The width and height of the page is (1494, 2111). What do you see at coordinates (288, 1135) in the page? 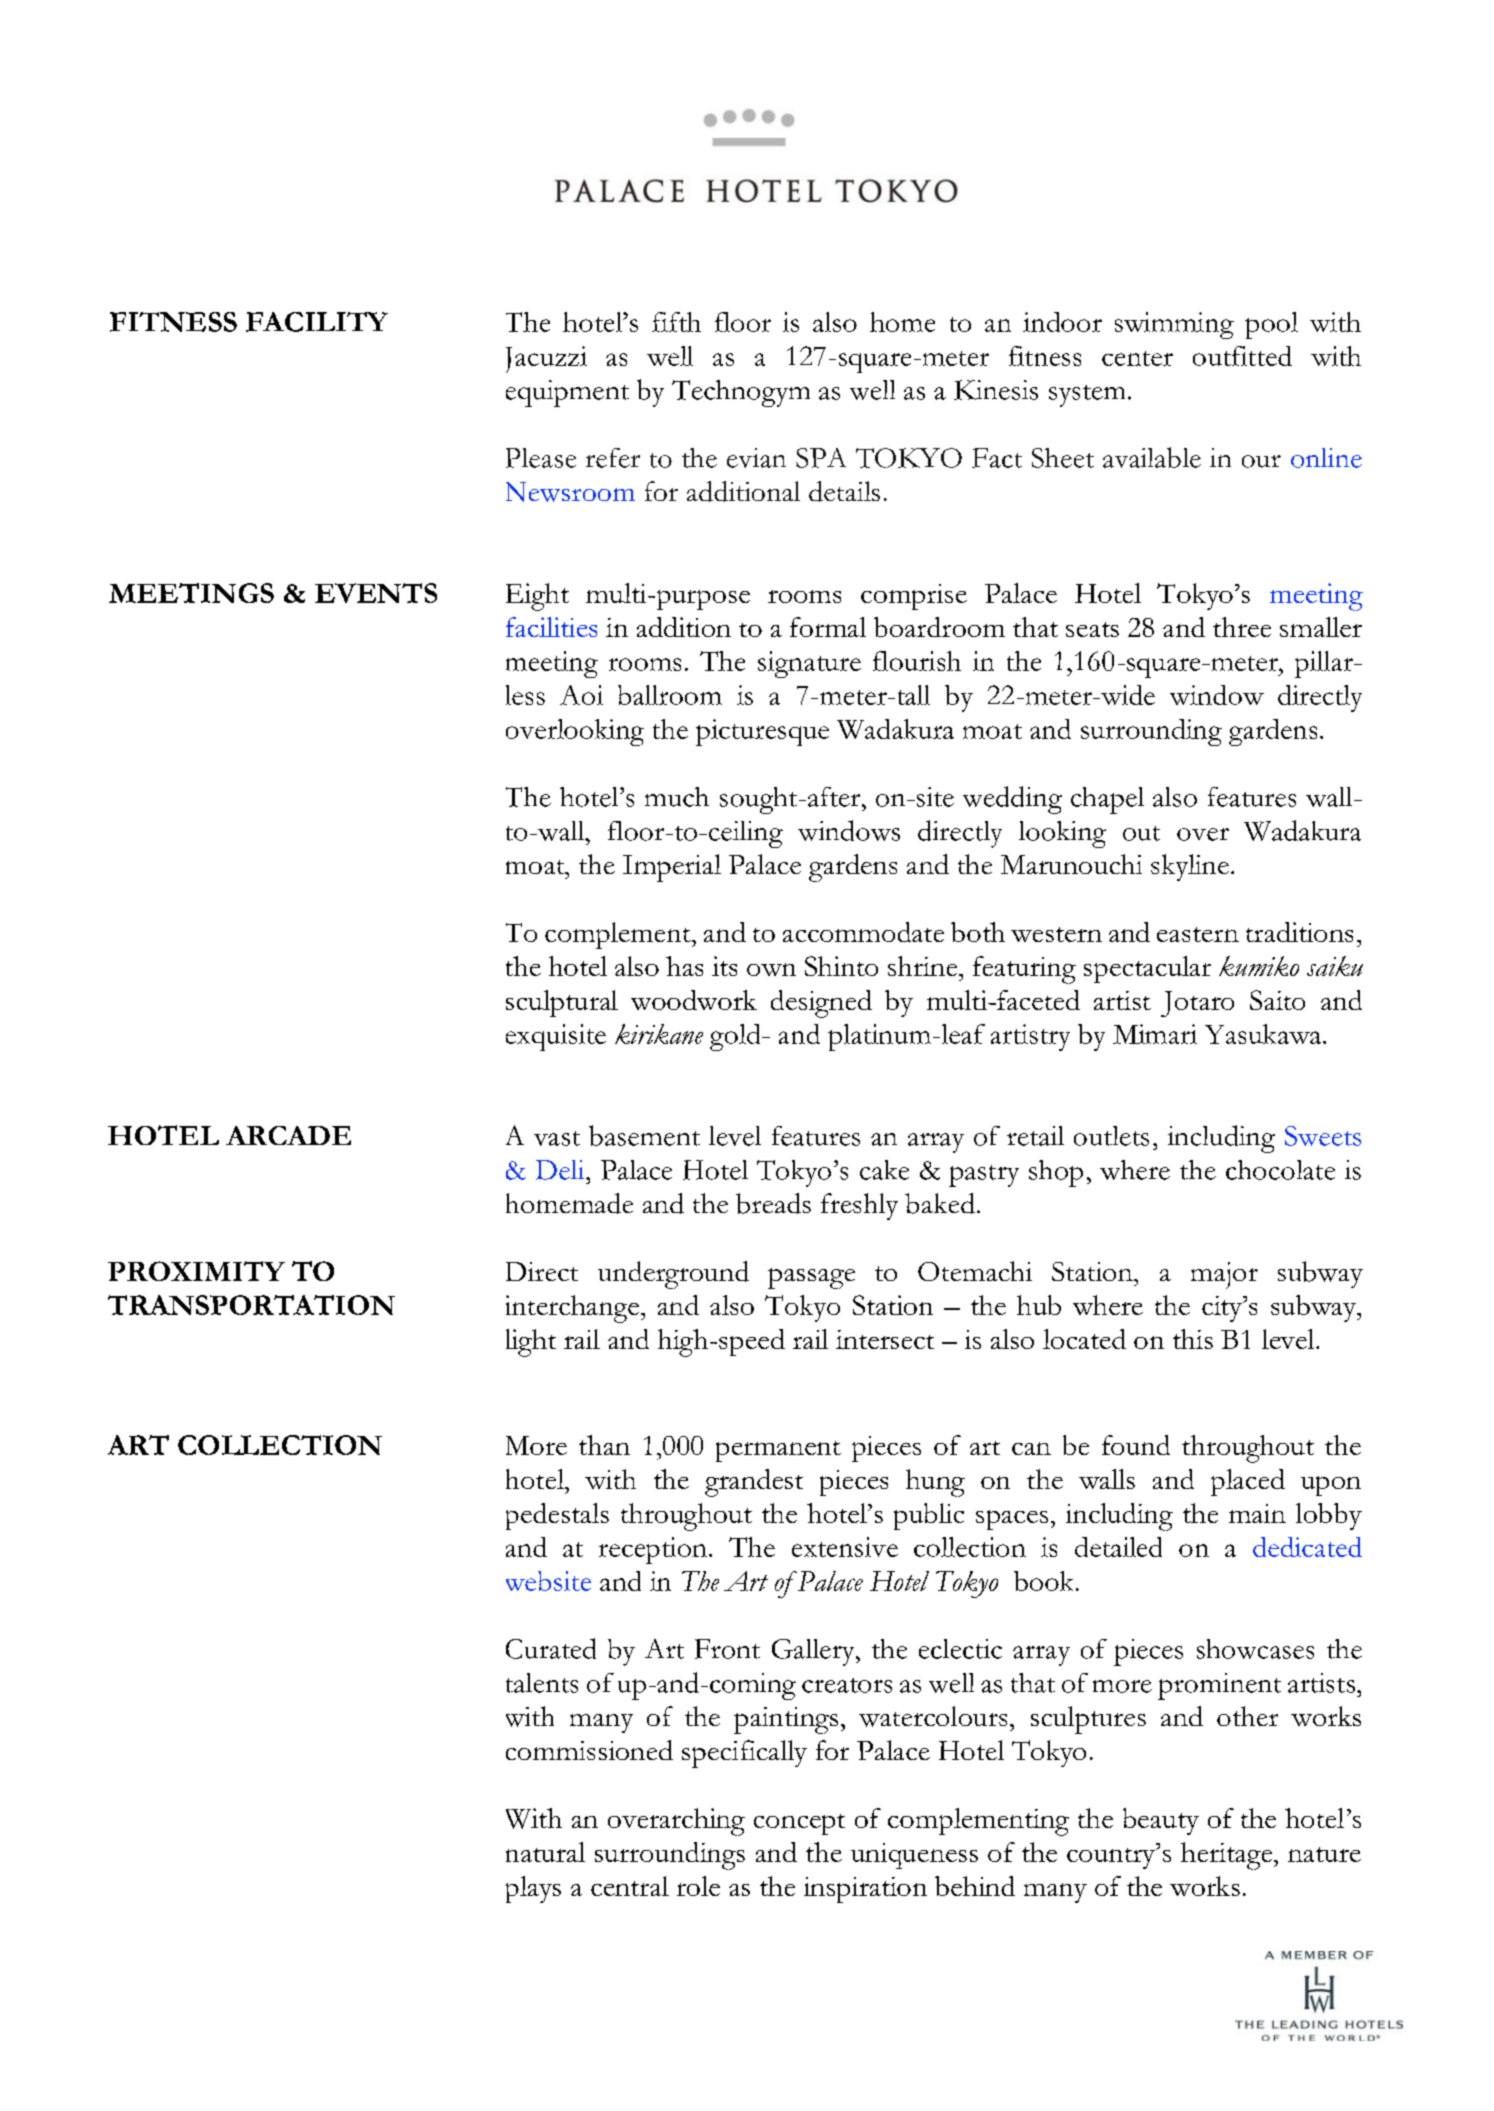
I see `ARCADE` at bounding box center [288, 1135].
